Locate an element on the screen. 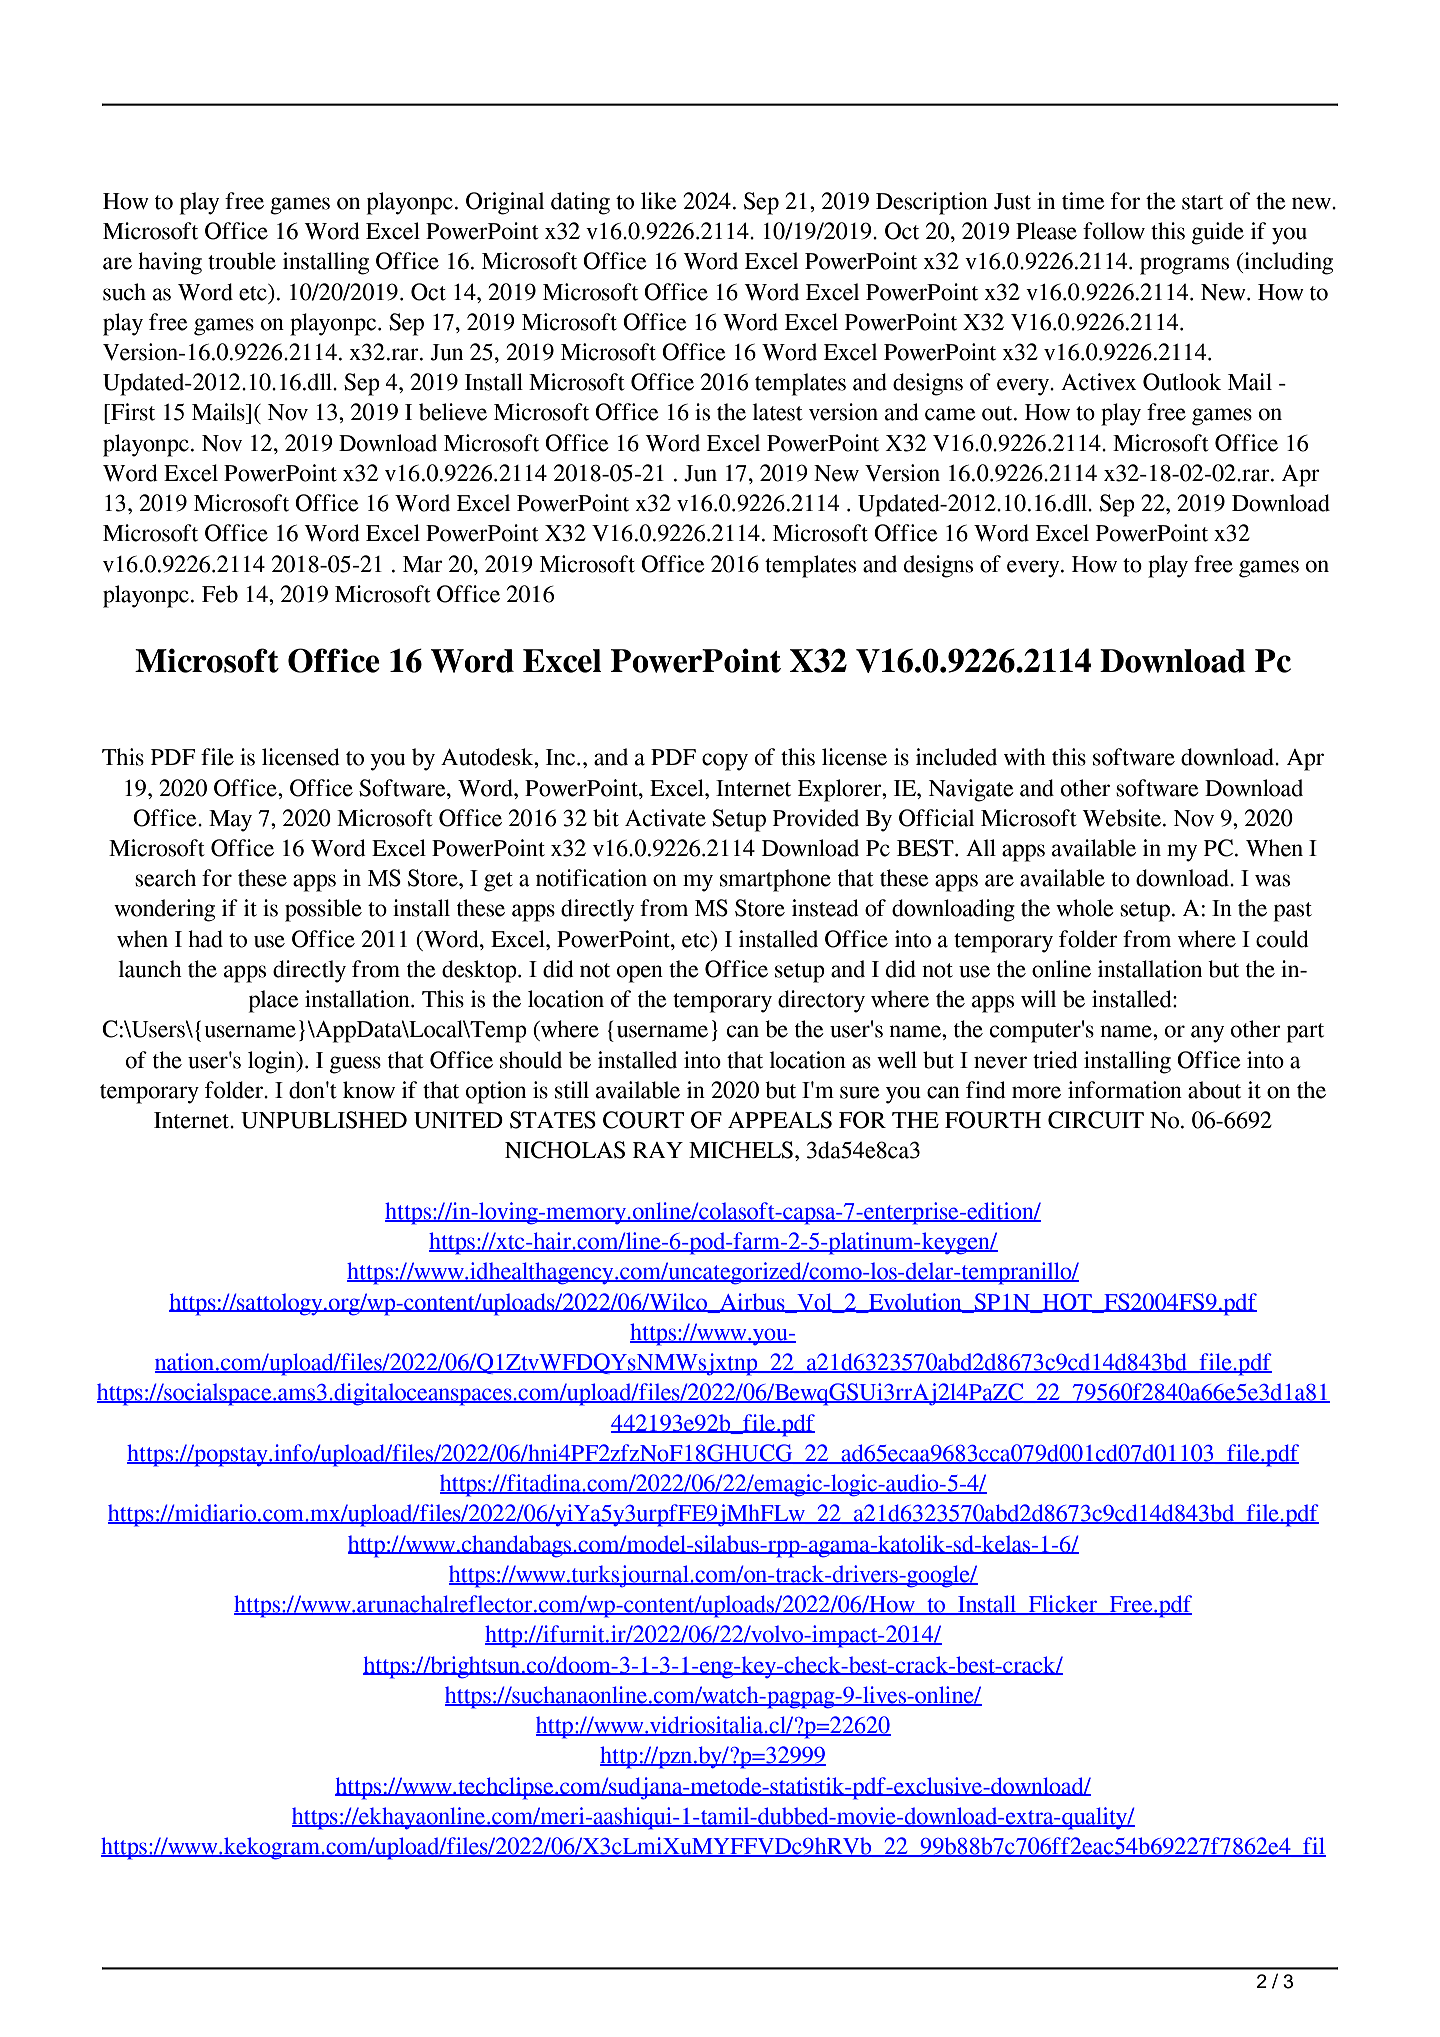 Image resolution: width=1440 pixels, height=2037 pixels. whole is located at coordinates (1085, 908).
